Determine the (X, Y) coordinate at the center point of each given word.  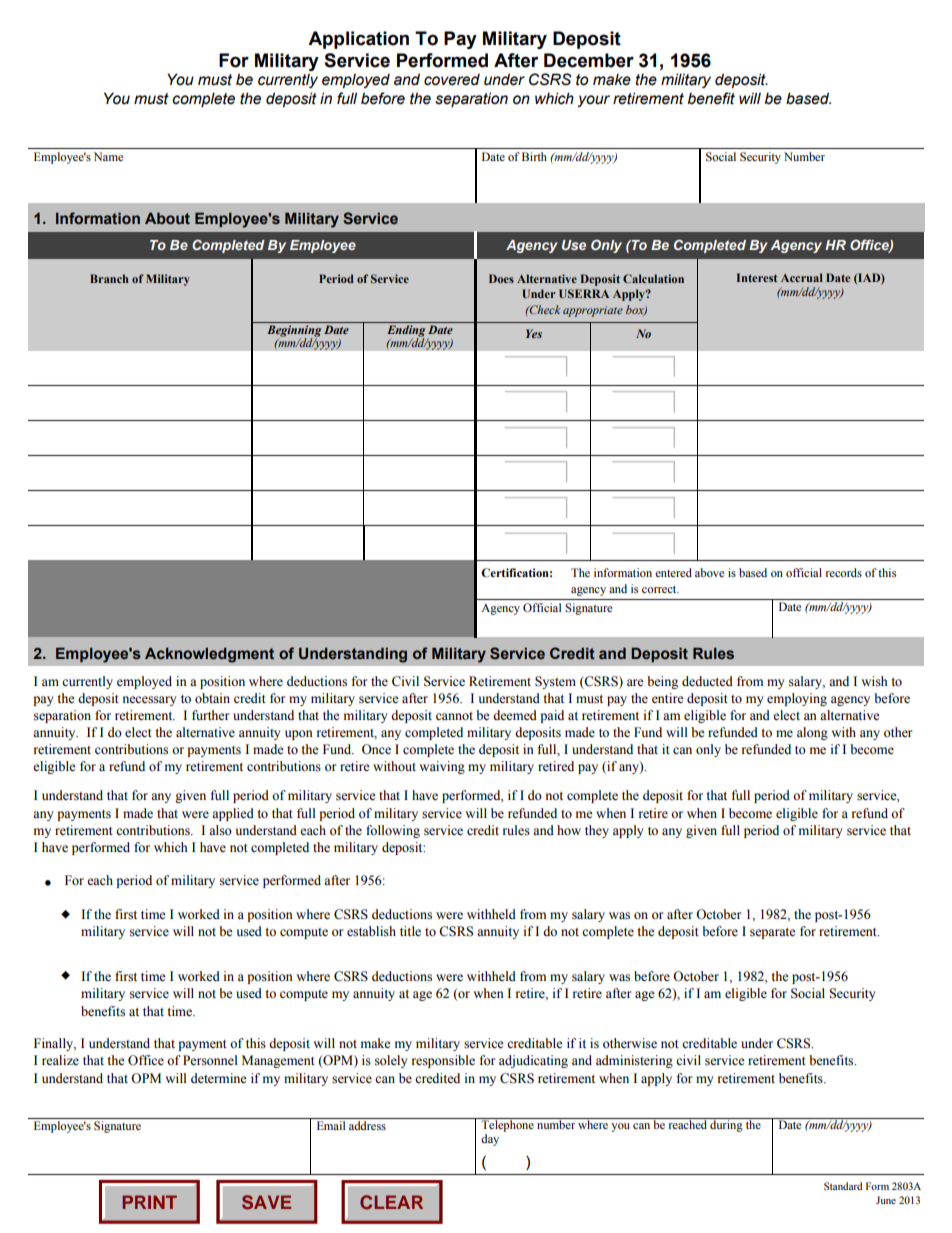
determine (219, 1078)
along (812, 733)
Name (108, 156)
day (490, 1140)
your (594, 101)
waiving (442, 767)
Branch (109, 278)
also (220, 830)
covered (452, 80)
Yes (534, 333)
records (844, 572)
